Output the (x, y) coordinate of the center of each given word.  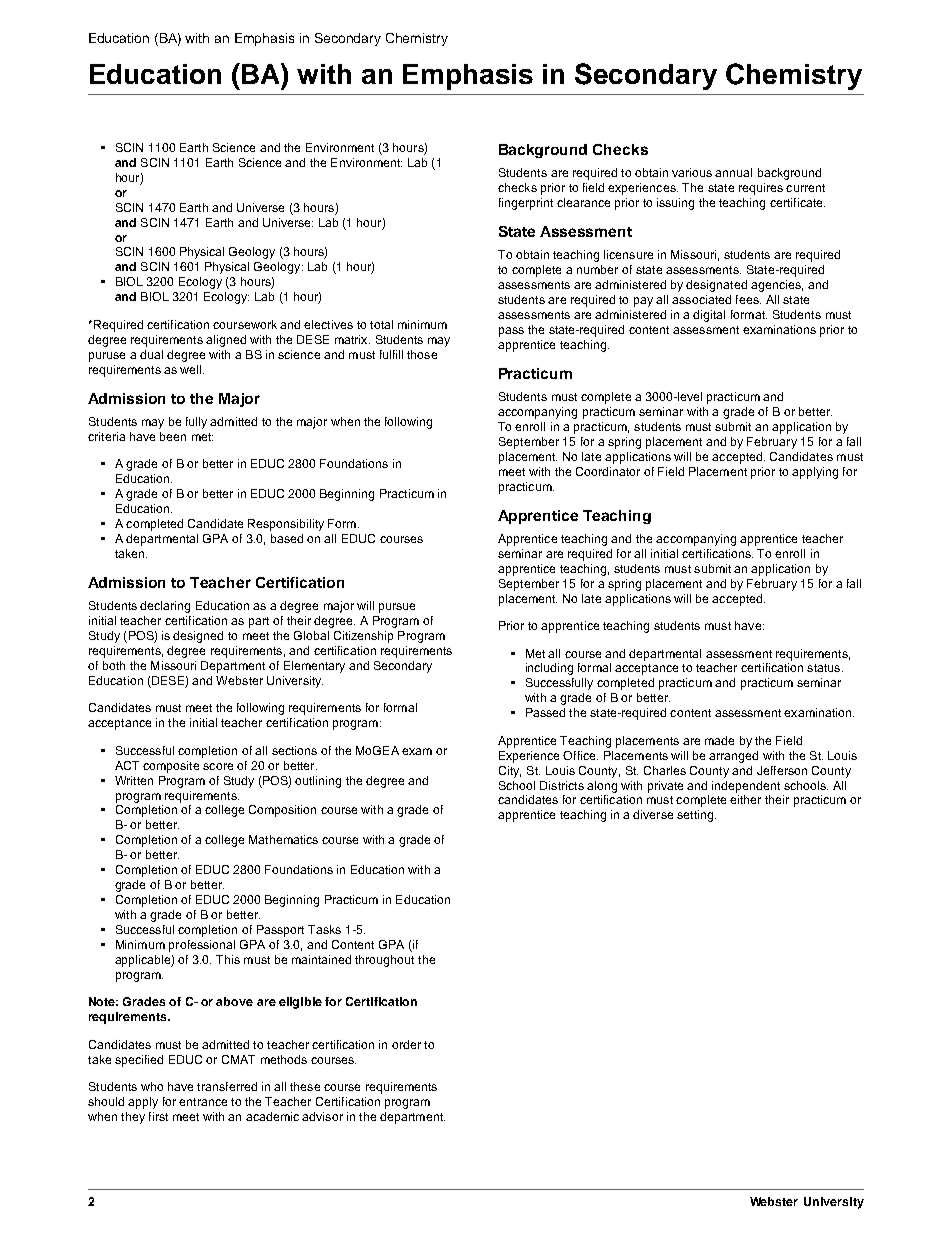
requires (761, 189)
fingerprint (526, 204)
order (406, 1044)
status (825, 668)
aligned (226, 341)
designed (198, 637)
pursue (397, 608)
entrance (203, 1102)
